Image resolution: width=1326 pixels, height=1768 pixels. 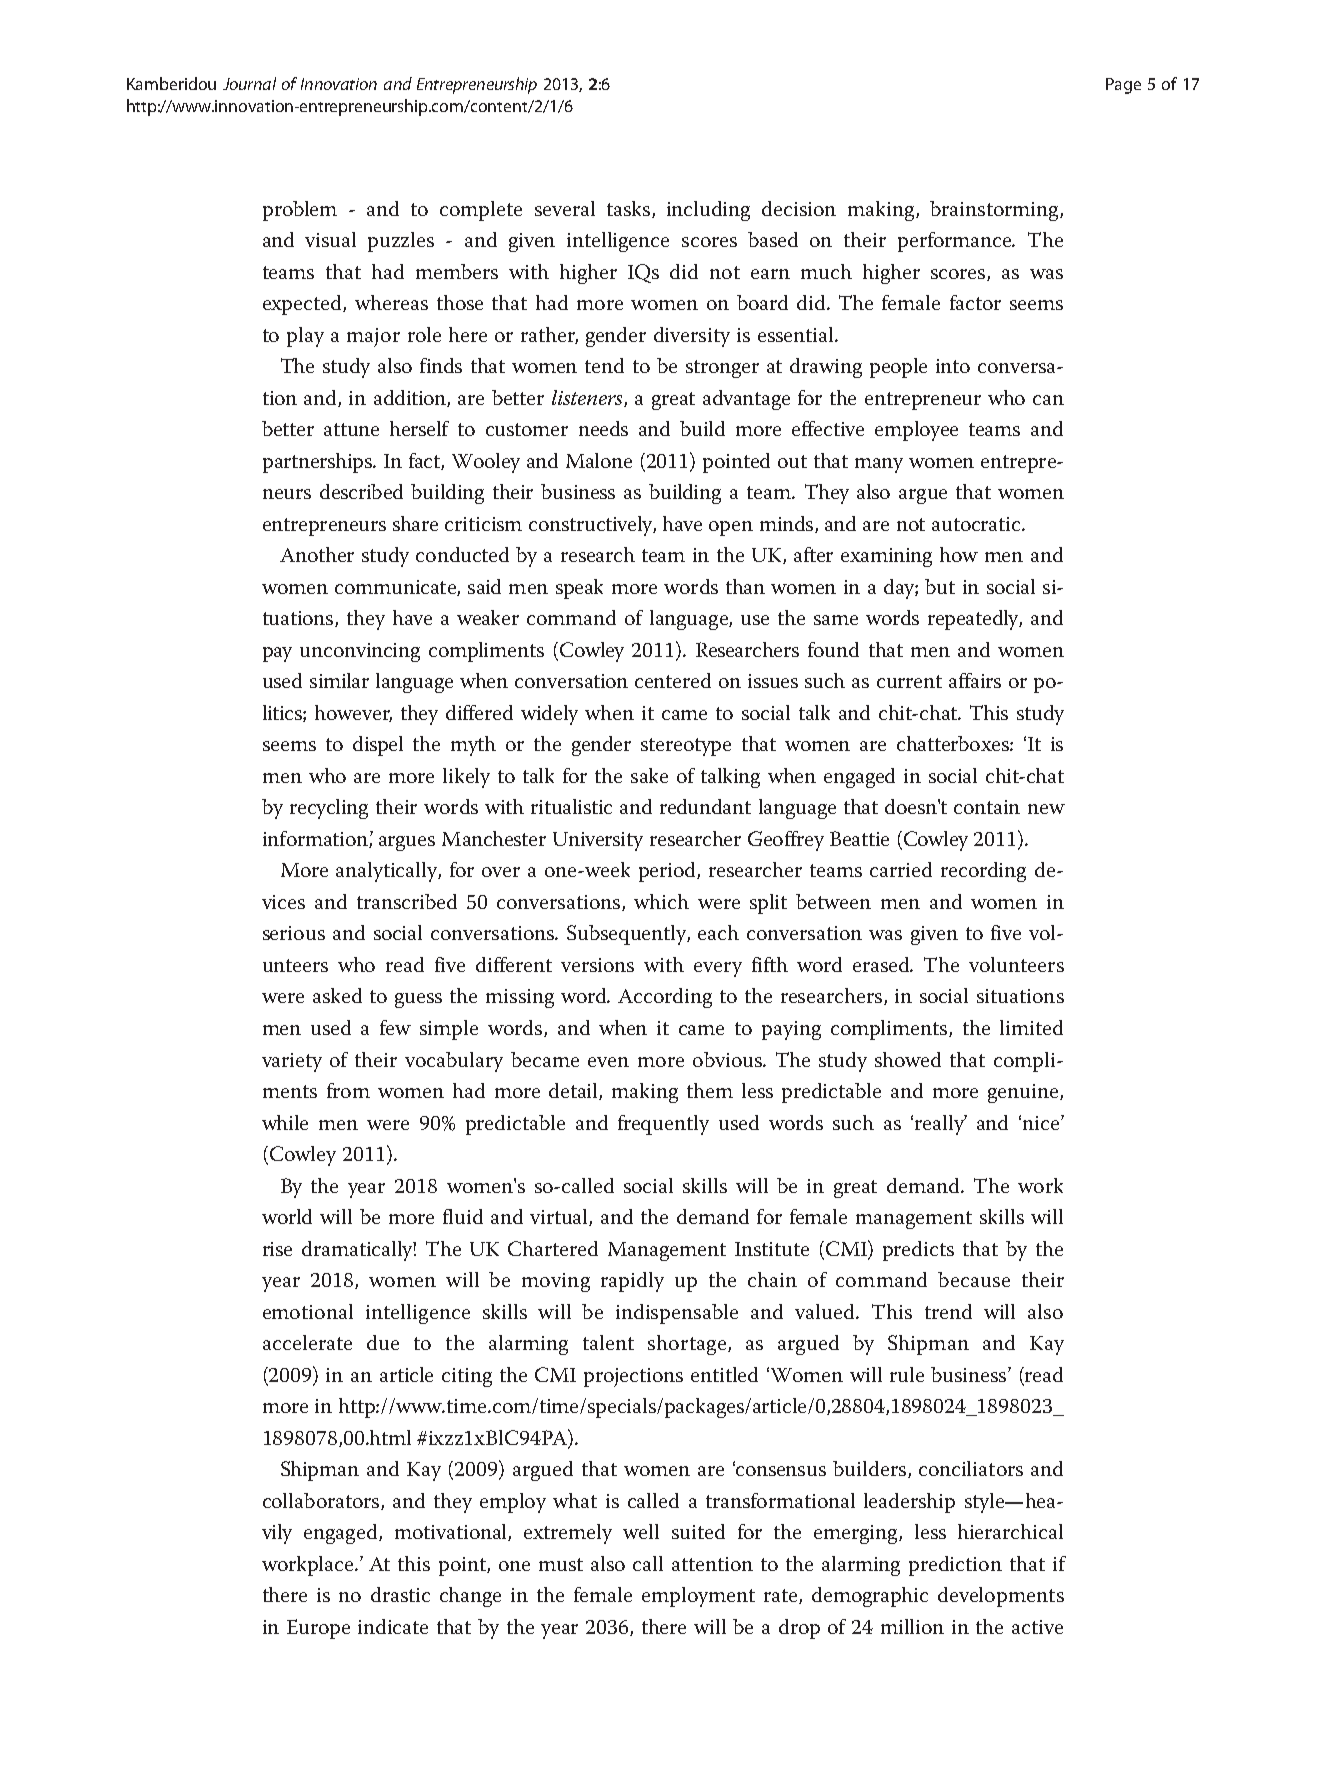 What do you see at coordinates (745, 586) in the screenshot?
I see `than` at bounding box center [745, 586].
